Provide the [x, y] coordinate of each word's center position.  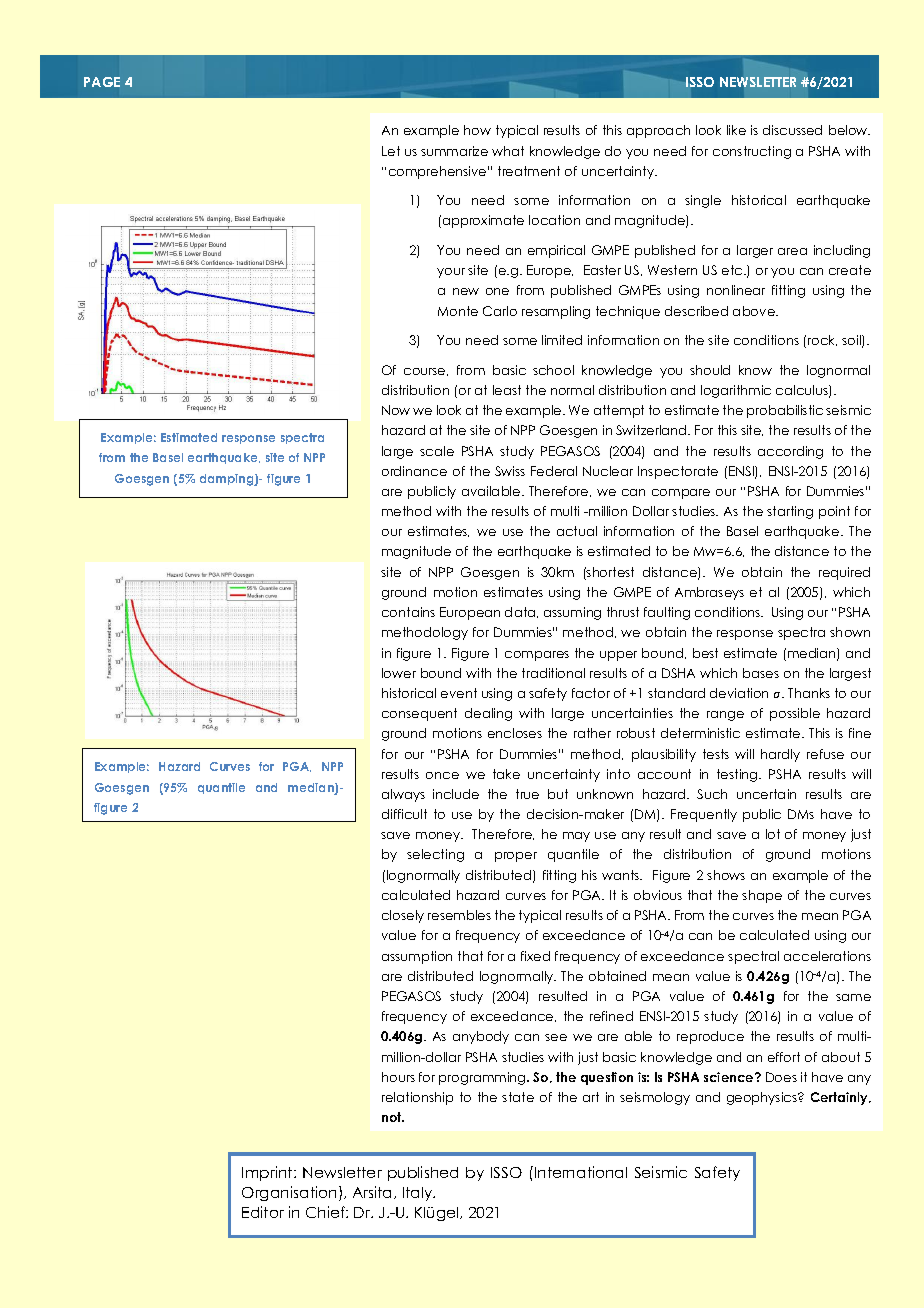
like [736, 130]
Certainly [840, 1098]
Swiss [510, 471]
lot [773, 834]
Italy [419, 1194]
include [456, 794]
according [790, 452]
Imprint [268, 1173]
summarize [454, 151]
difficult [404, 814]
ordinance [414, 471]
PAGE [102, 82]
